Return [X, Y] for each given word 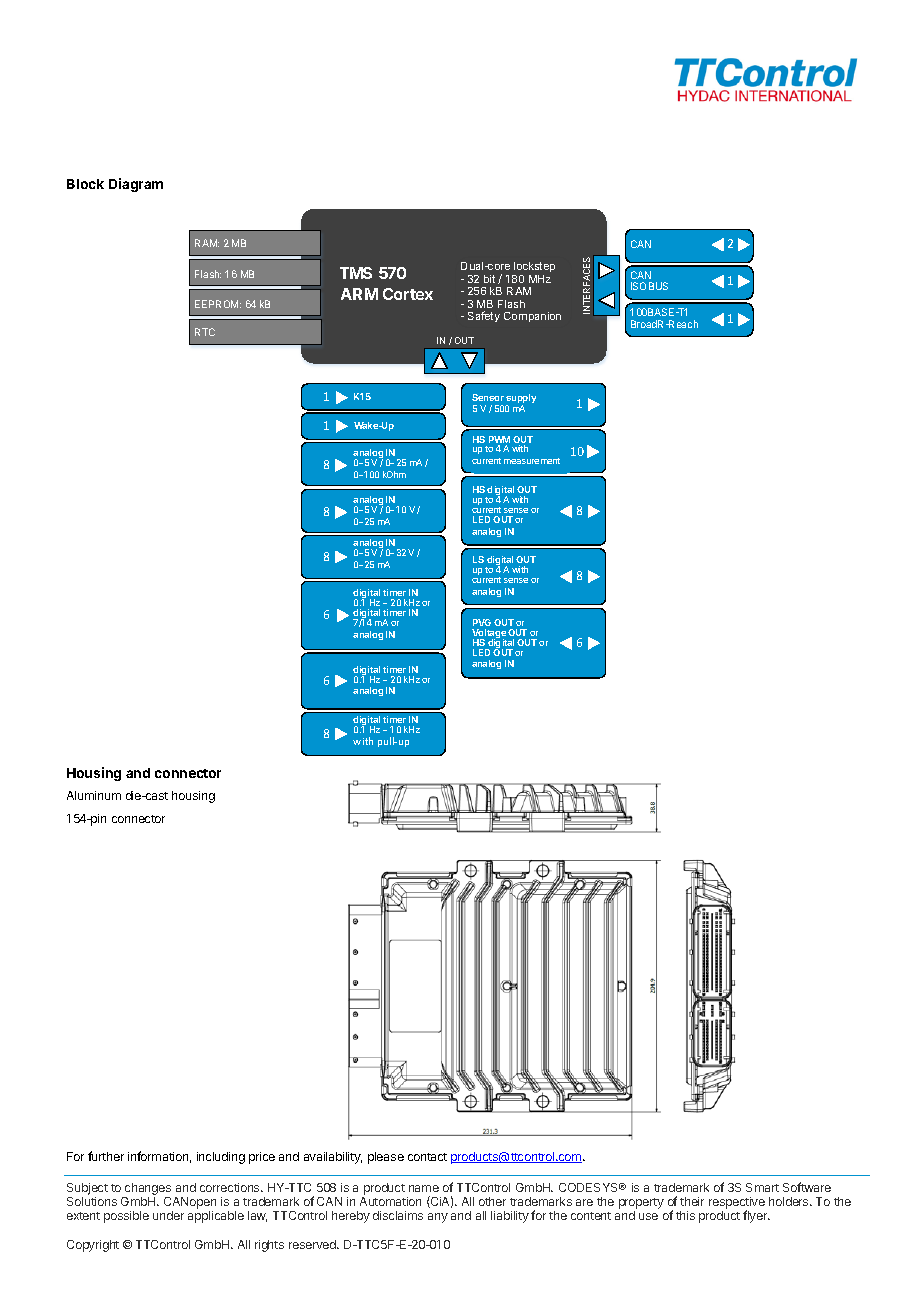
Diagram [136, 185]
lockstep [533, 269]
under [168, 1215]
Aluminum [94, 795]
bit [489, 279]
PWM [499, 441]
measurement [532, 461]
